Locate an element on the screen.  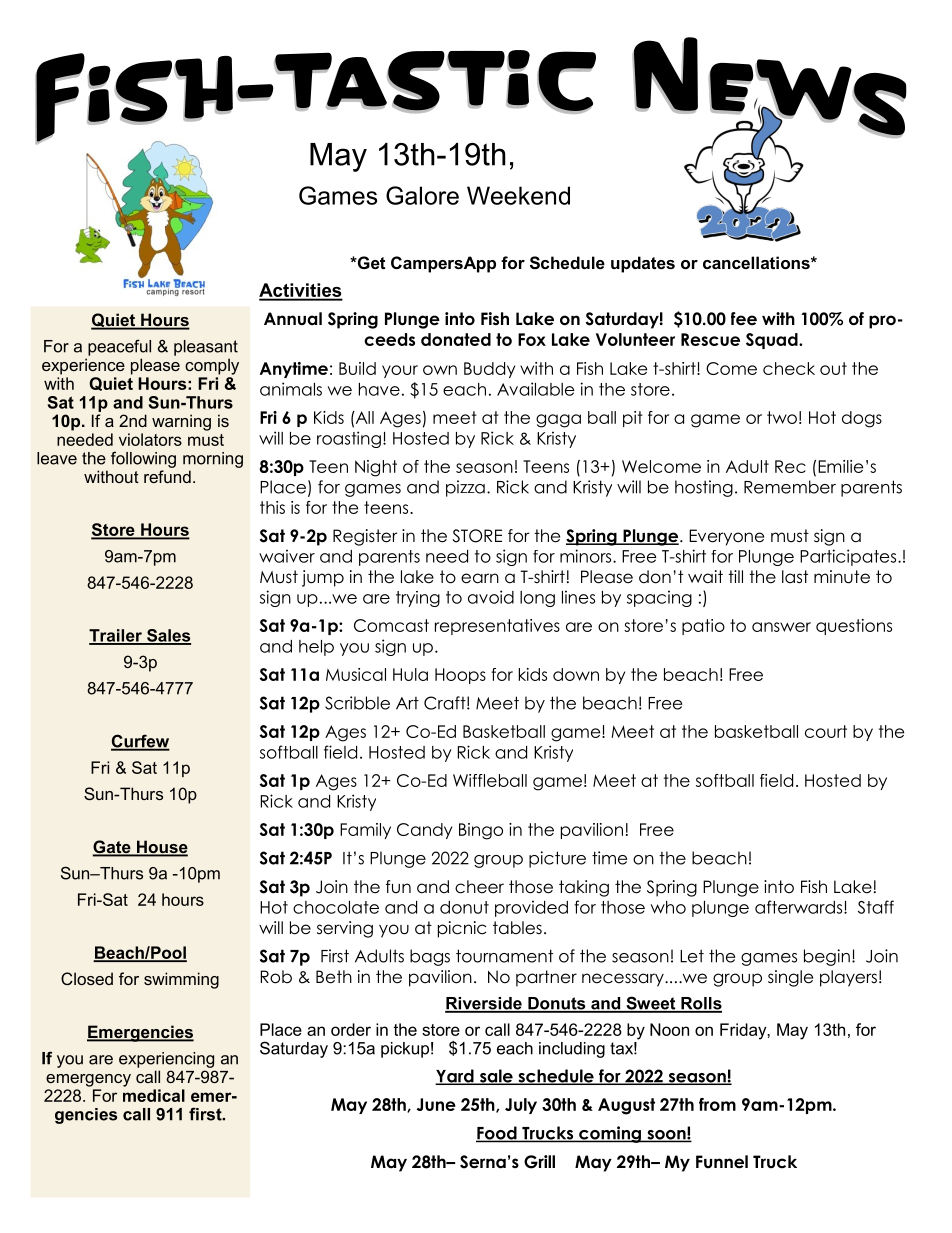
medical is located at coordinates (154, 1095).
